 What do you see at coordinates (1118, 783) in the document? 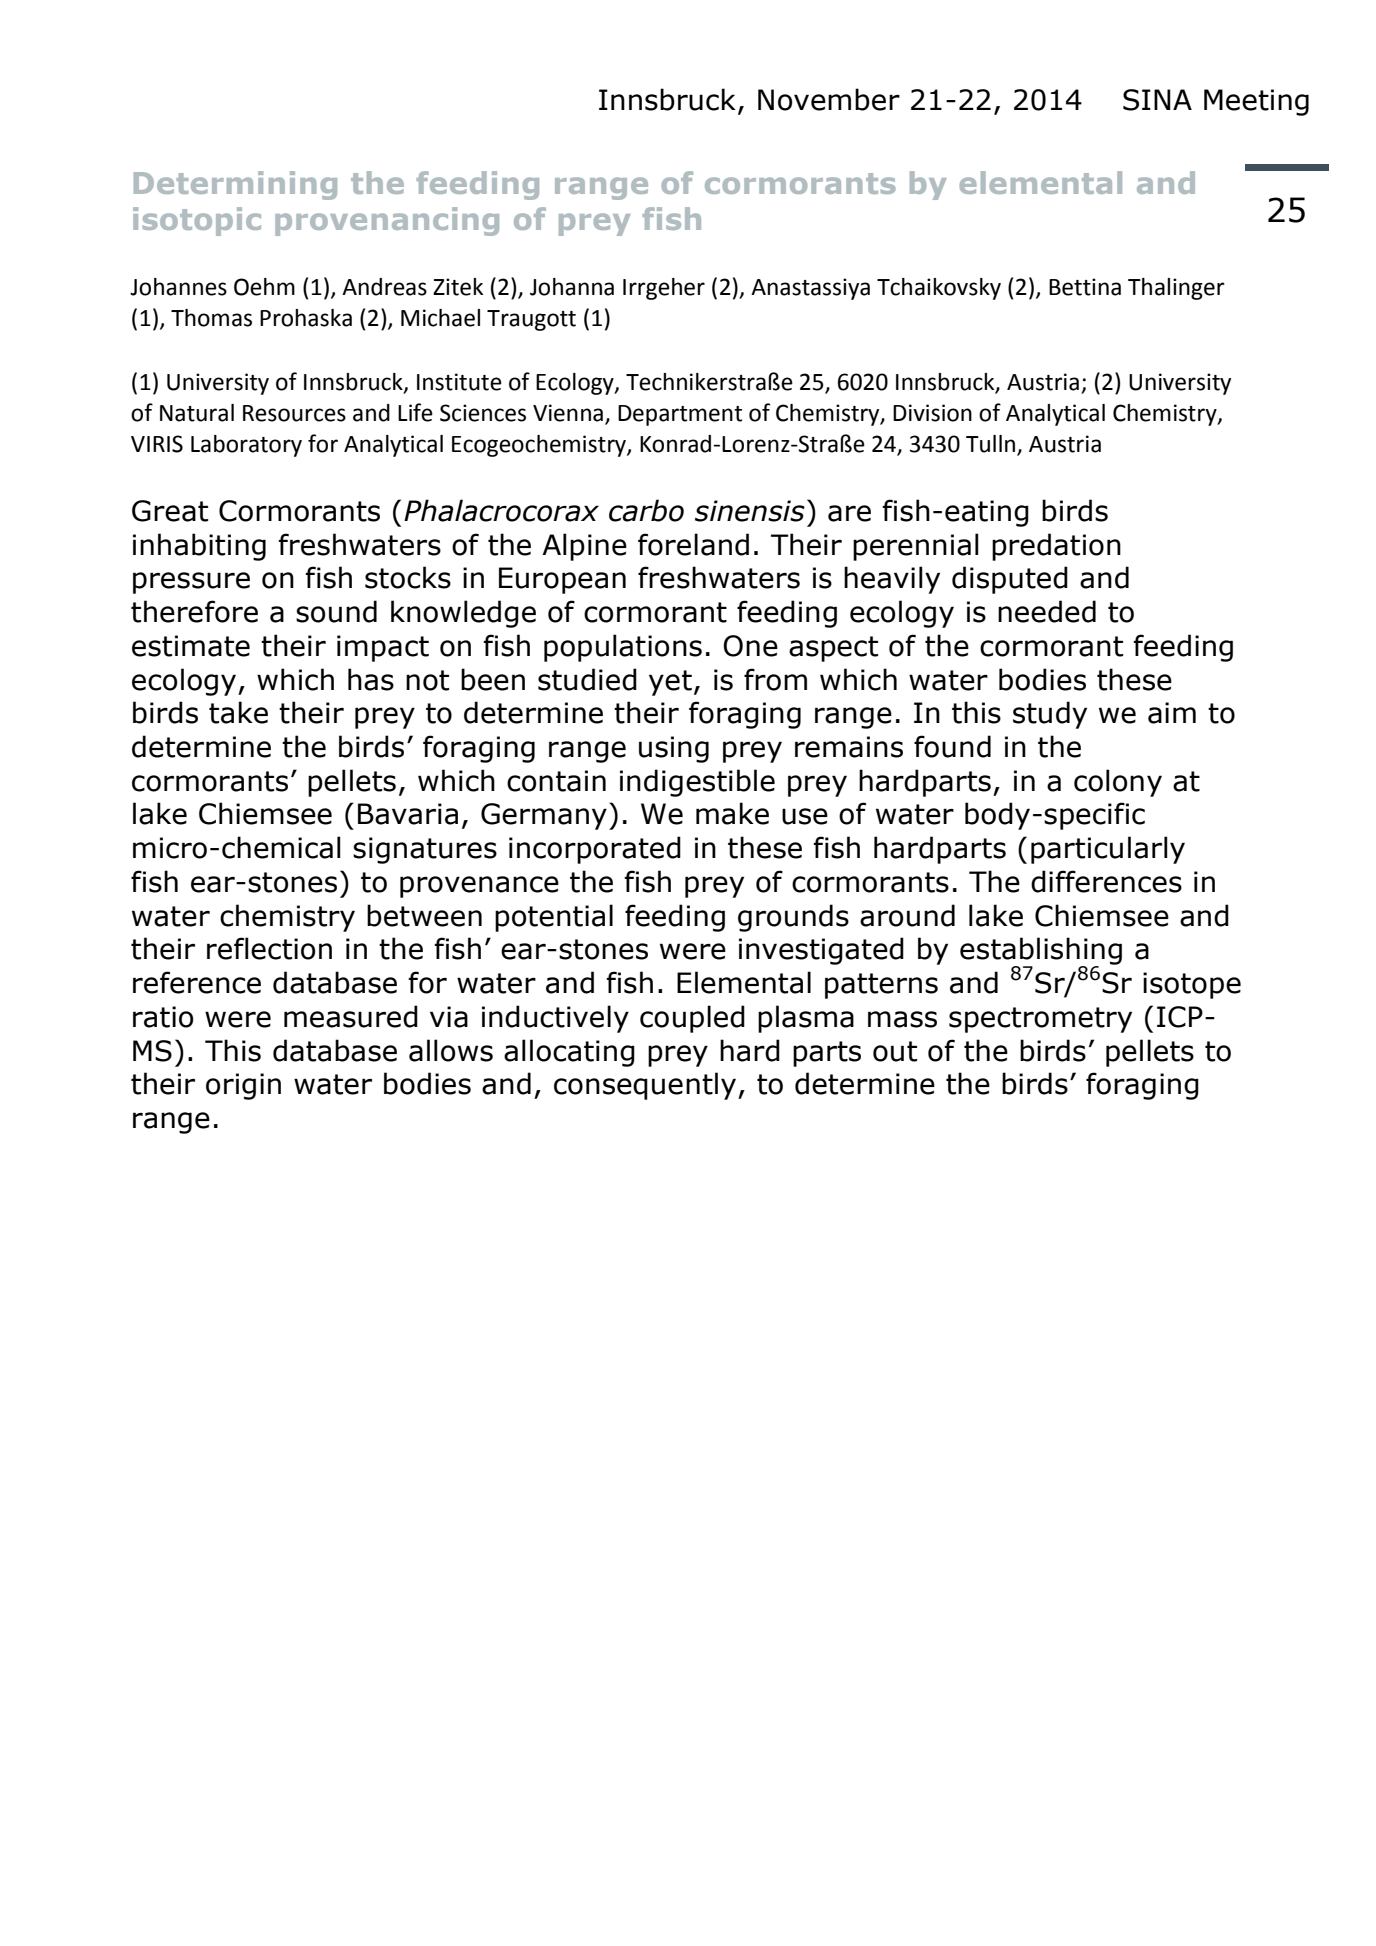
I see `colony` at bounding box center [1118, 783].
